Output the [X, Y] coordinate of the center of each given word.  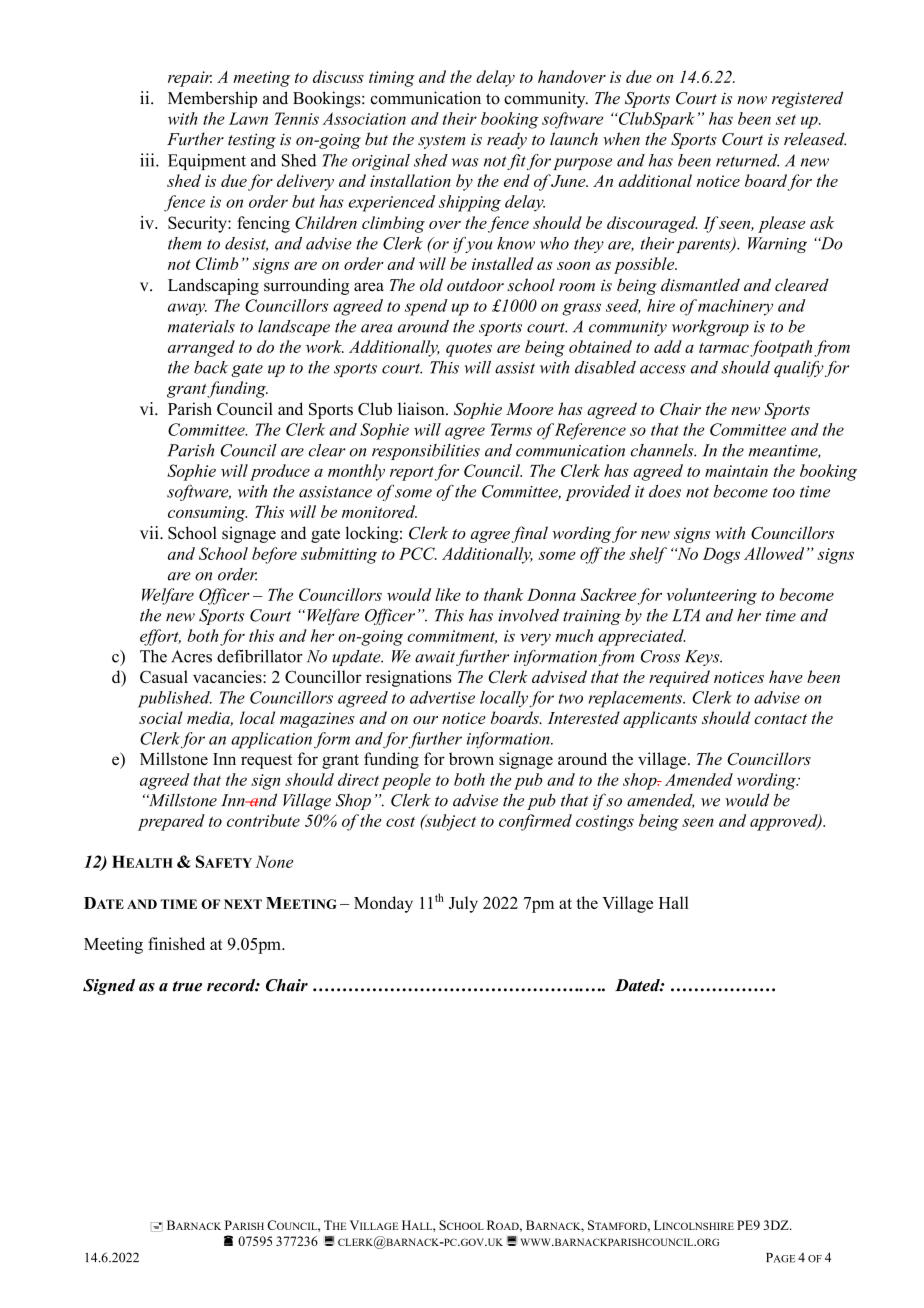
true [187, 986]
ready [507, 140]
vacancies [228, 676]
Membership [212, 99]
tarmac [724, 348]
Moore [529, 409]
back [211, 367]
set [786, 119]
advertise [442, 697]
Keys [703, 658]
